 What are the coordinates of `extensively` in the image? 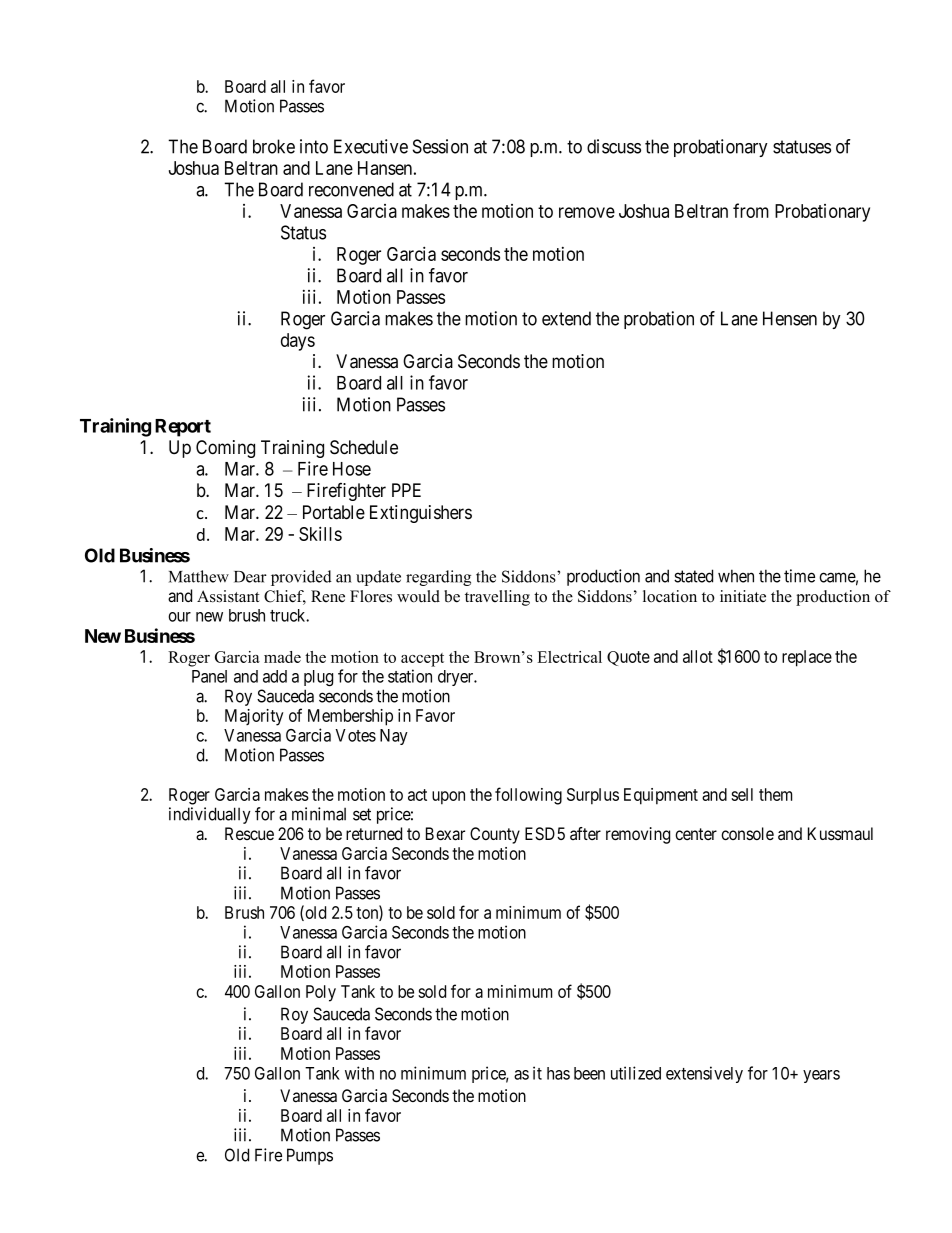 It's located at (704, 1074).
